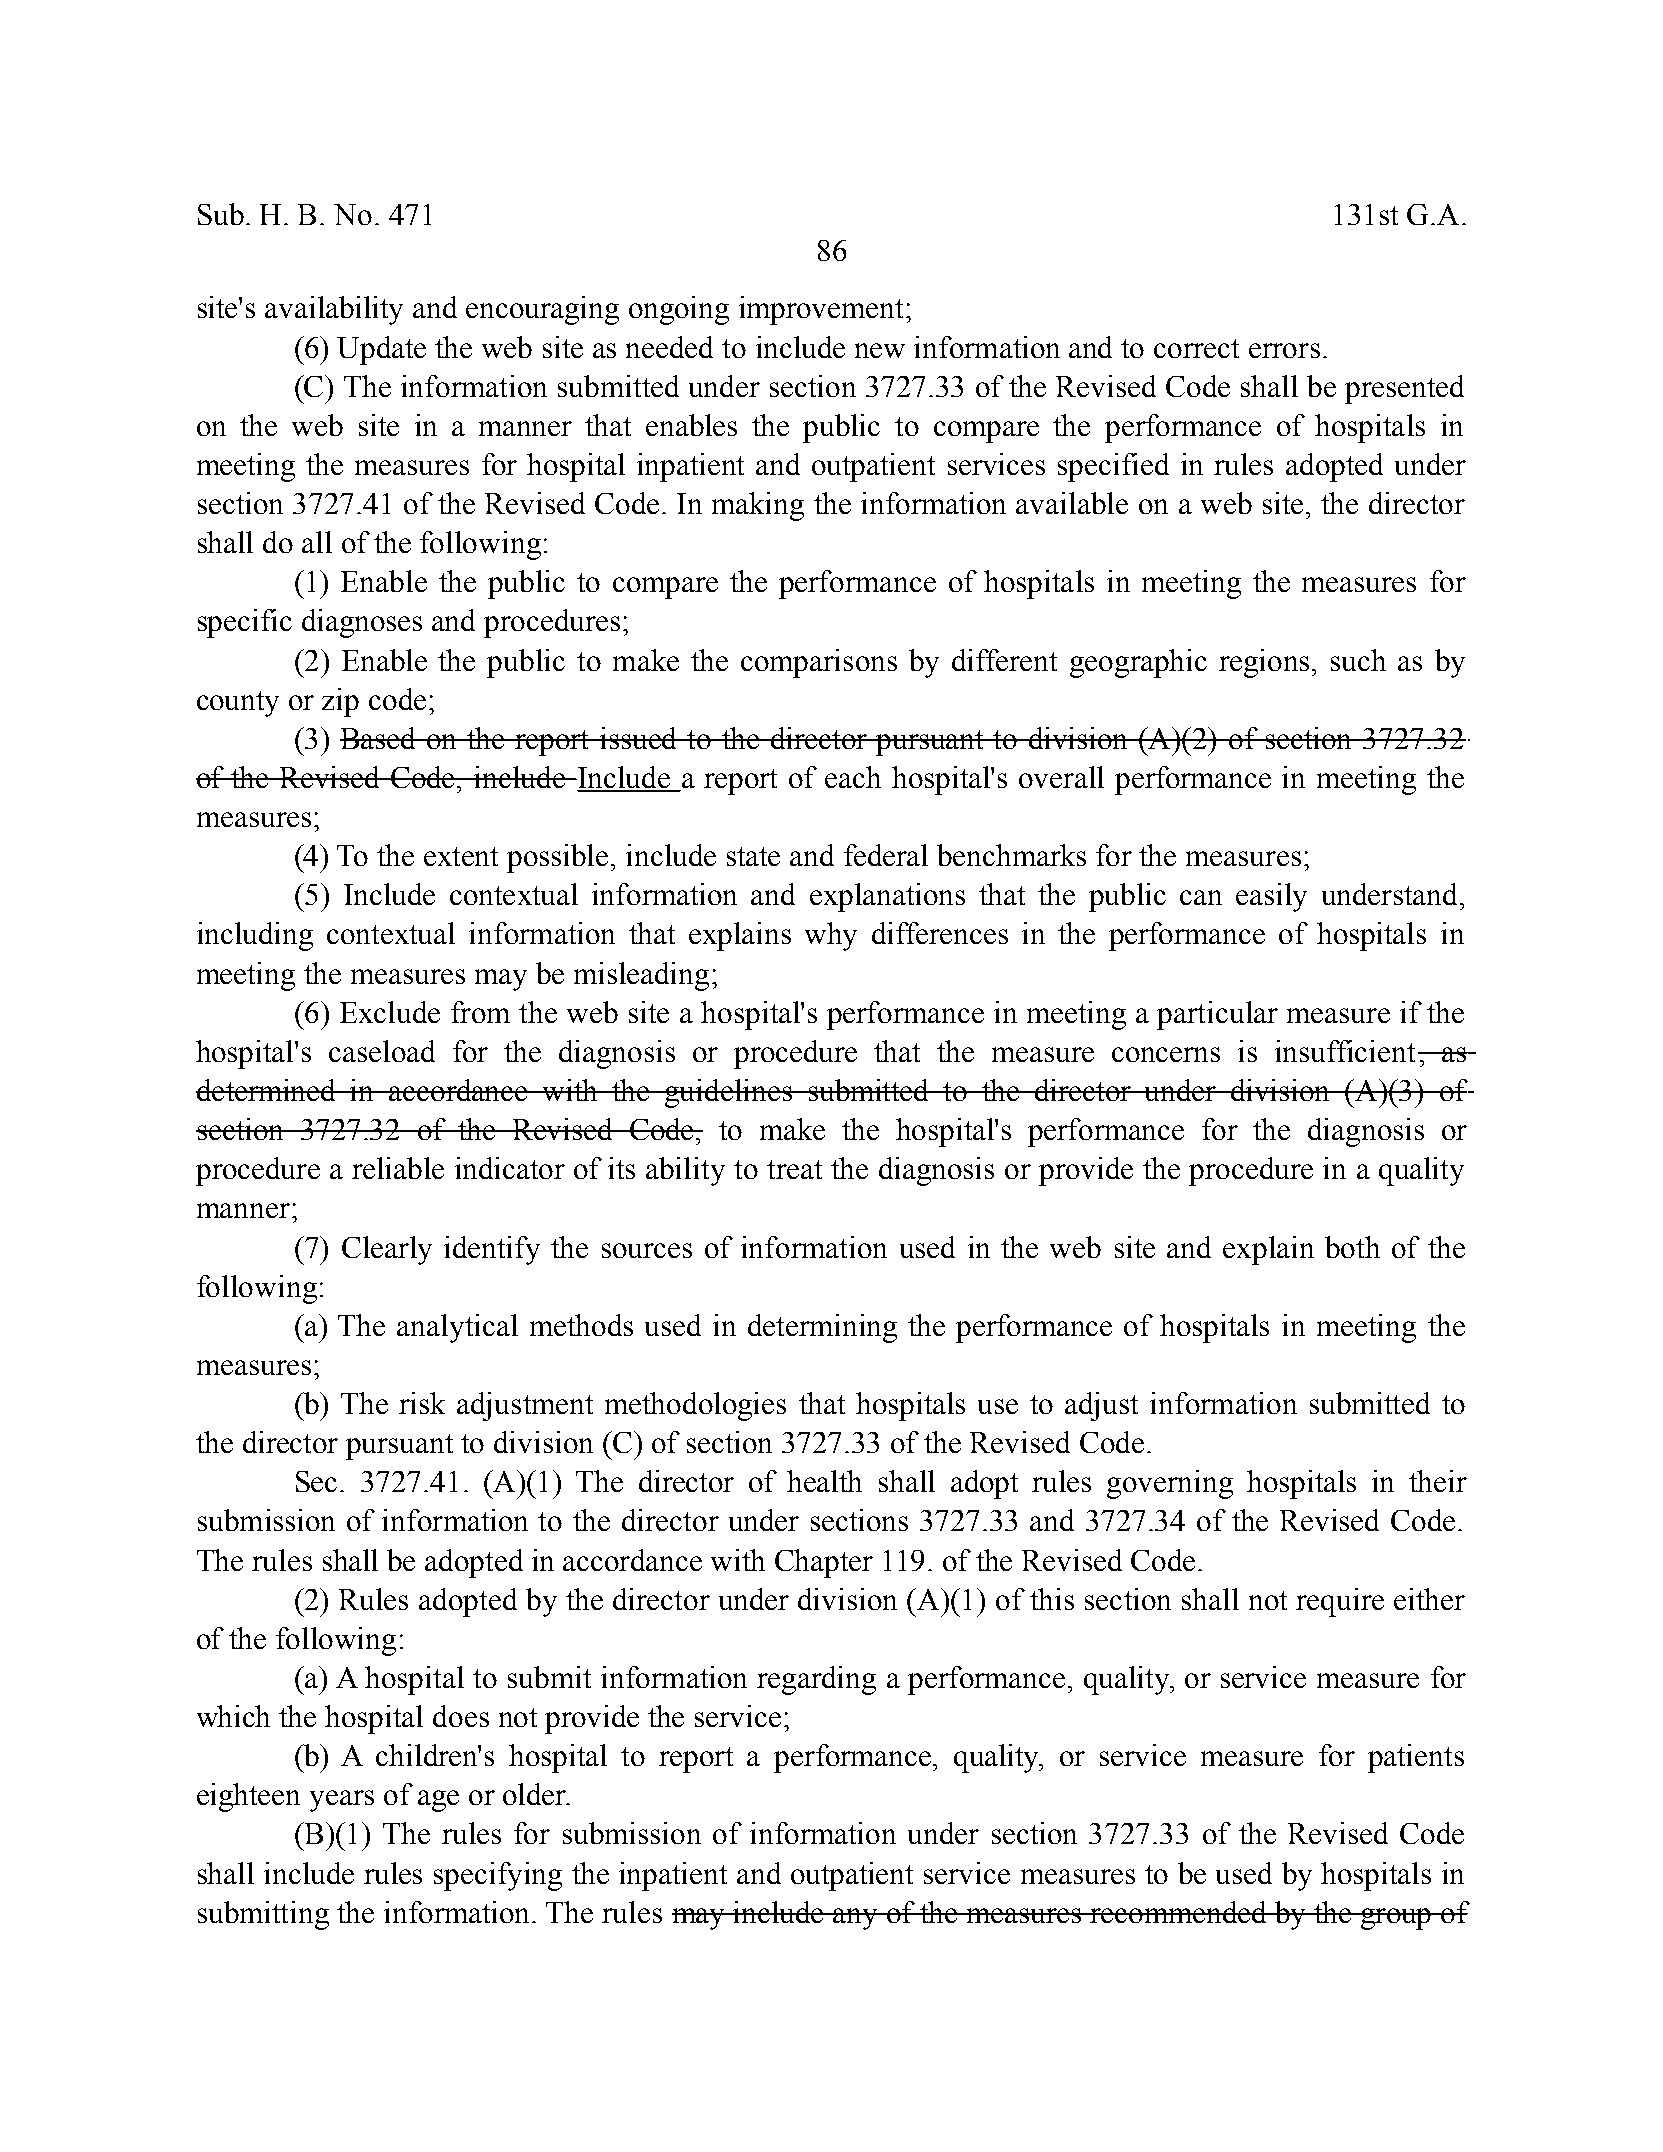 Image resolution: width=1663 pixels, height=2152 pixels. What do you see at coordinates (794, 1169) in the document?
I see `treat` at bounding box center [794, 1169].
